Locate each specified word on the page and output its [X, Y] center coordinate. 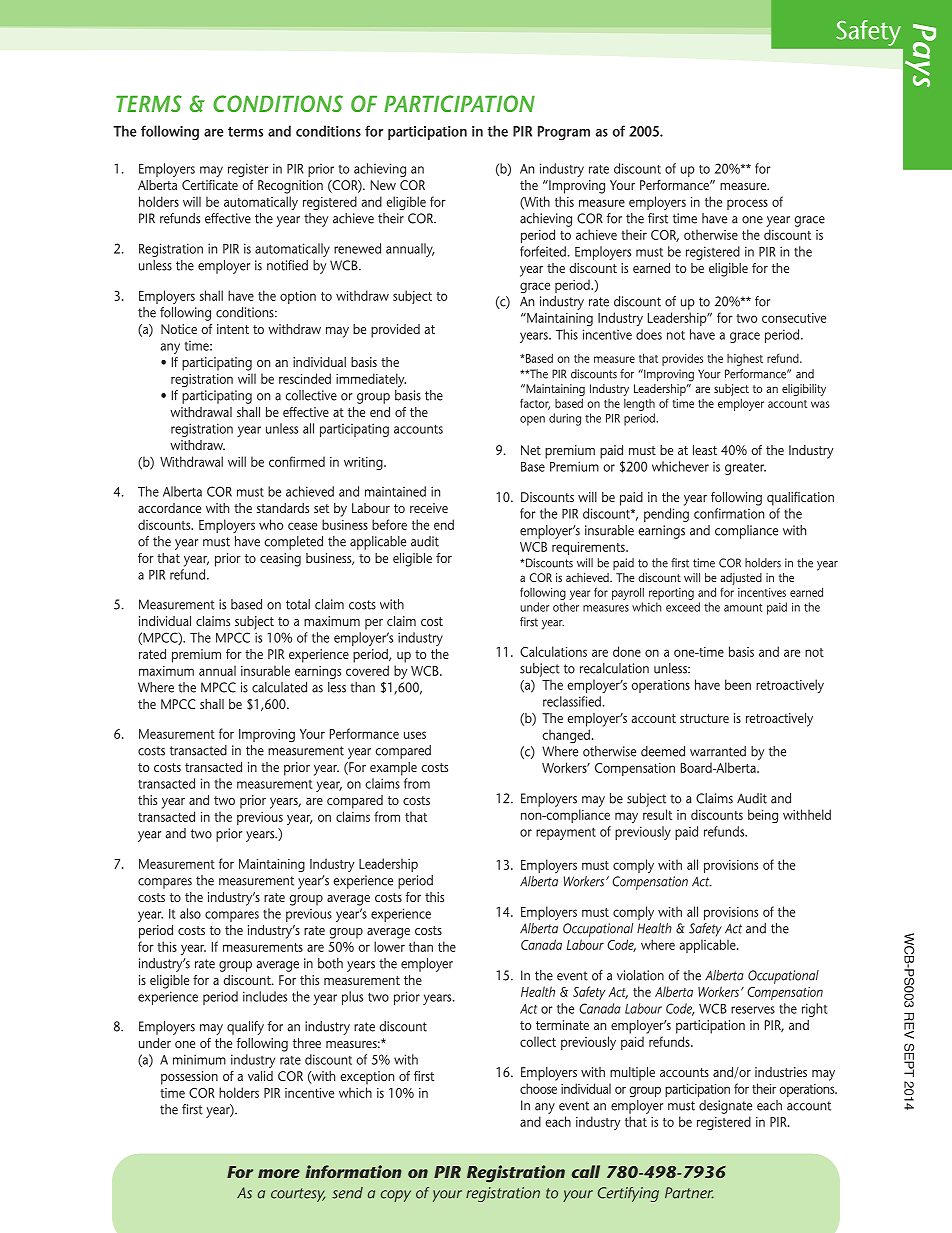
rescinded [305, 378]
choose [538, 1088]
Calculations [553, 651]
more [279, 1173]
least [705, 450]
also [190, 913]
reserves [753, 1010]
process [747, 204]
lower [389, 946]
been [738, 684]
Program [564, 133]
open [532, 421]
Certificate [210, 185]
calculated [279, 687]
